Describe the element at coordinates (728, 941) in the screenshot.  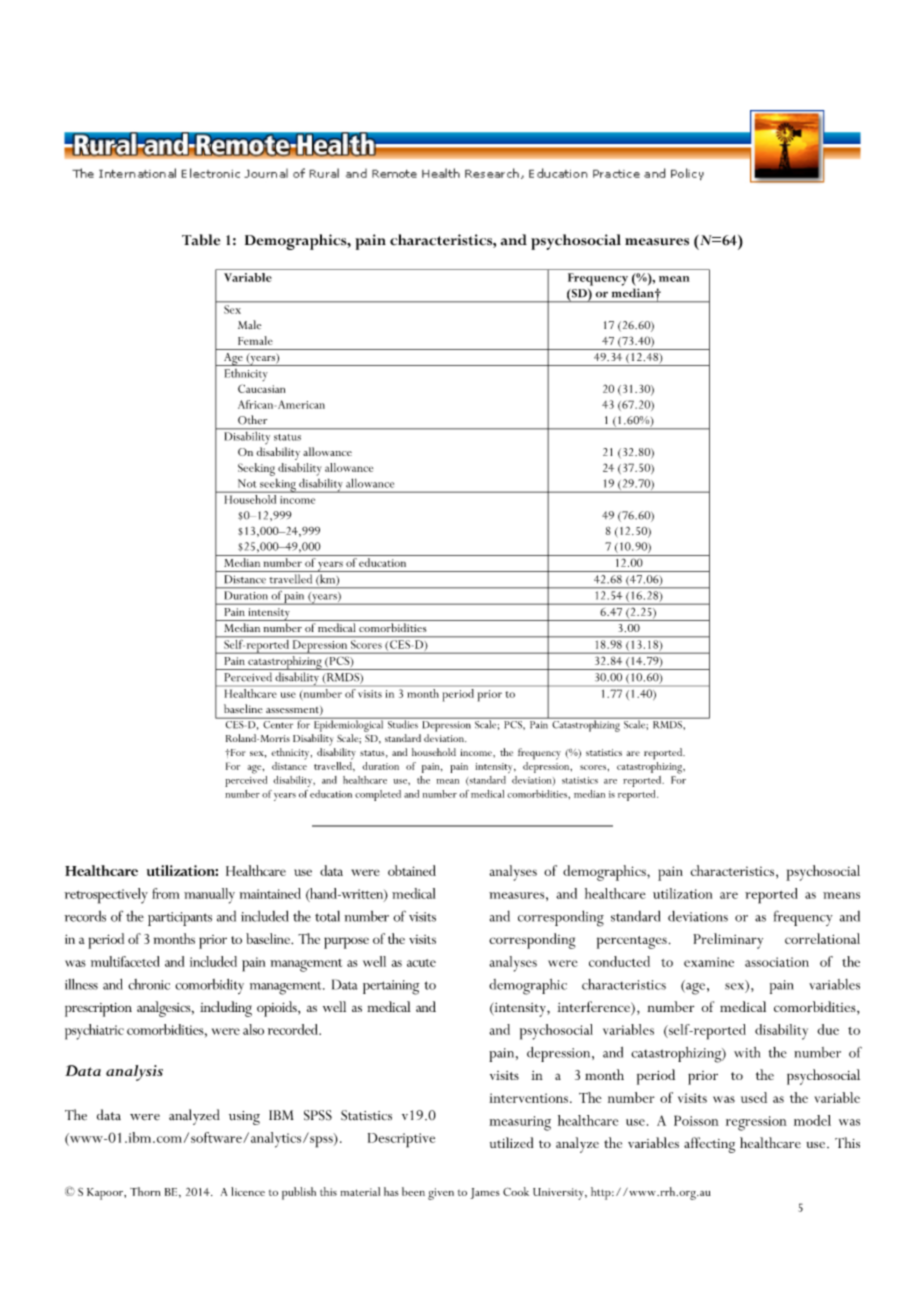
I see `Preliminary` at that location.
